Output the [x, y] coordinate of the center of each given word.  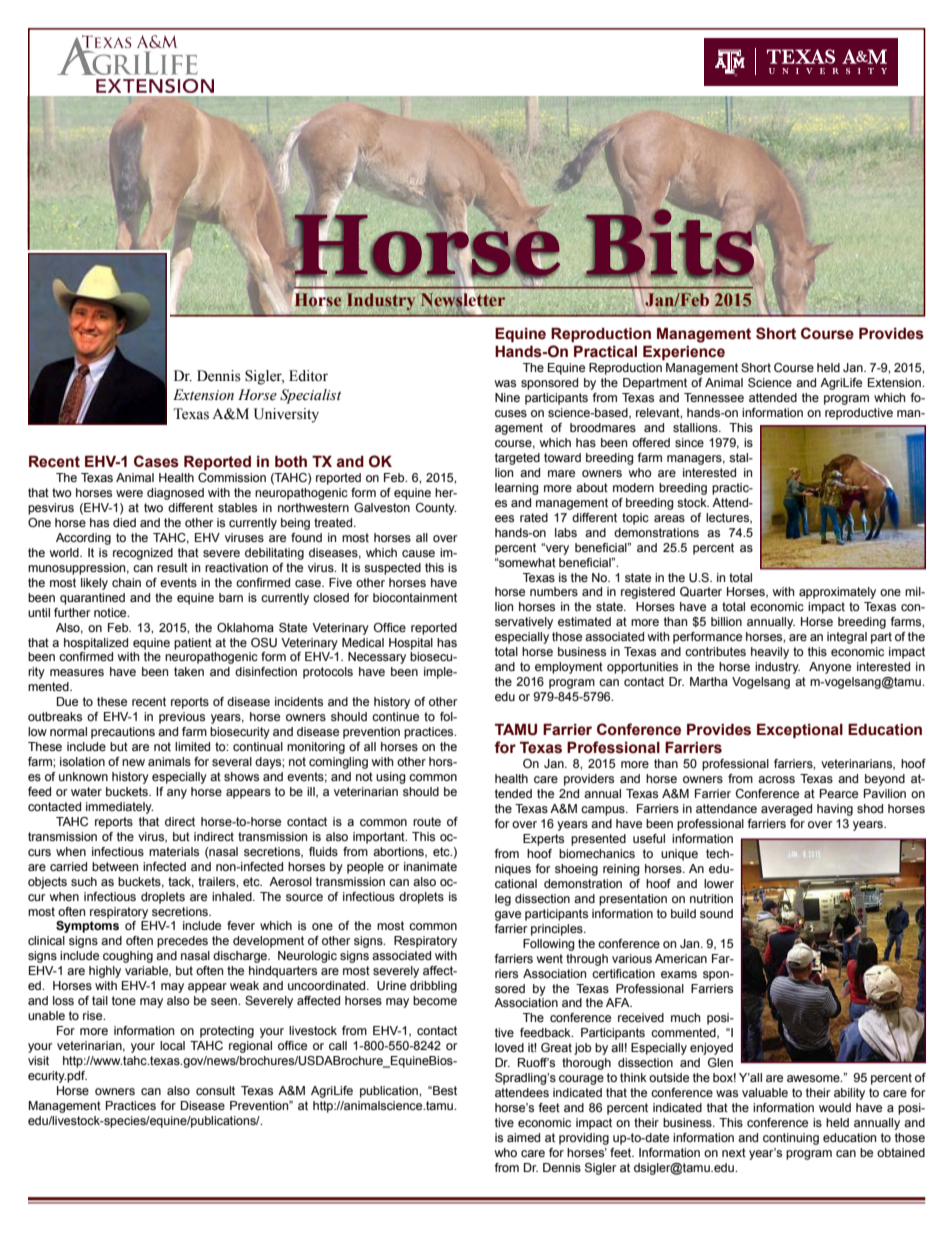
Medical [363, 642]
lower [719, 883]
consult [215, 1090]
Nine [507, 397]
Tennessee [714, 397]
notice [111, 612]
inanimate [430, 866]
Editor [308, 376]
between [115, 866]
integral [847, 638]
